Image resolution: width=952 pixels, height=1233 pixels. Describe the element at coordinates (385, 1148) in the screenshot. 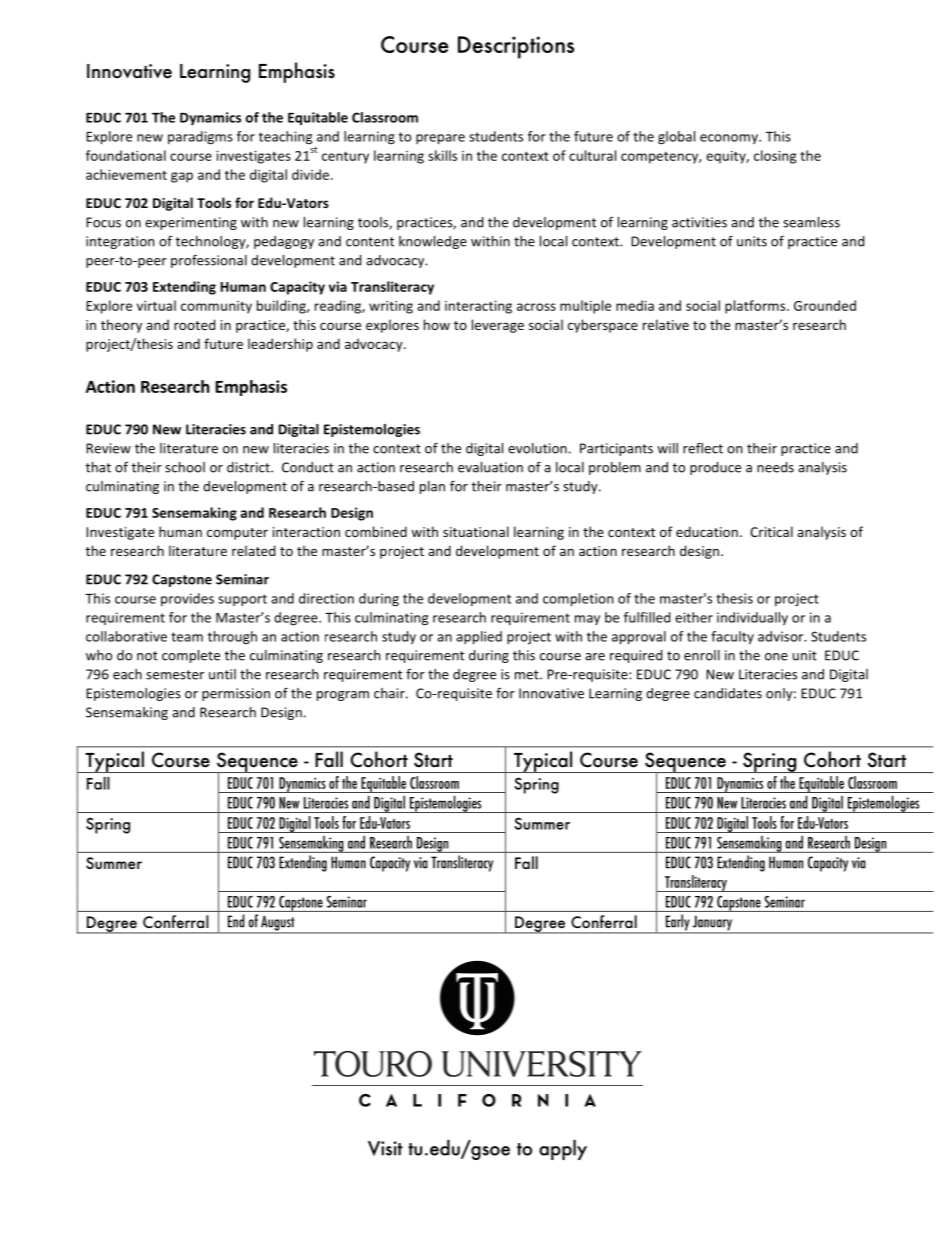

I see `Visit` at that location.
